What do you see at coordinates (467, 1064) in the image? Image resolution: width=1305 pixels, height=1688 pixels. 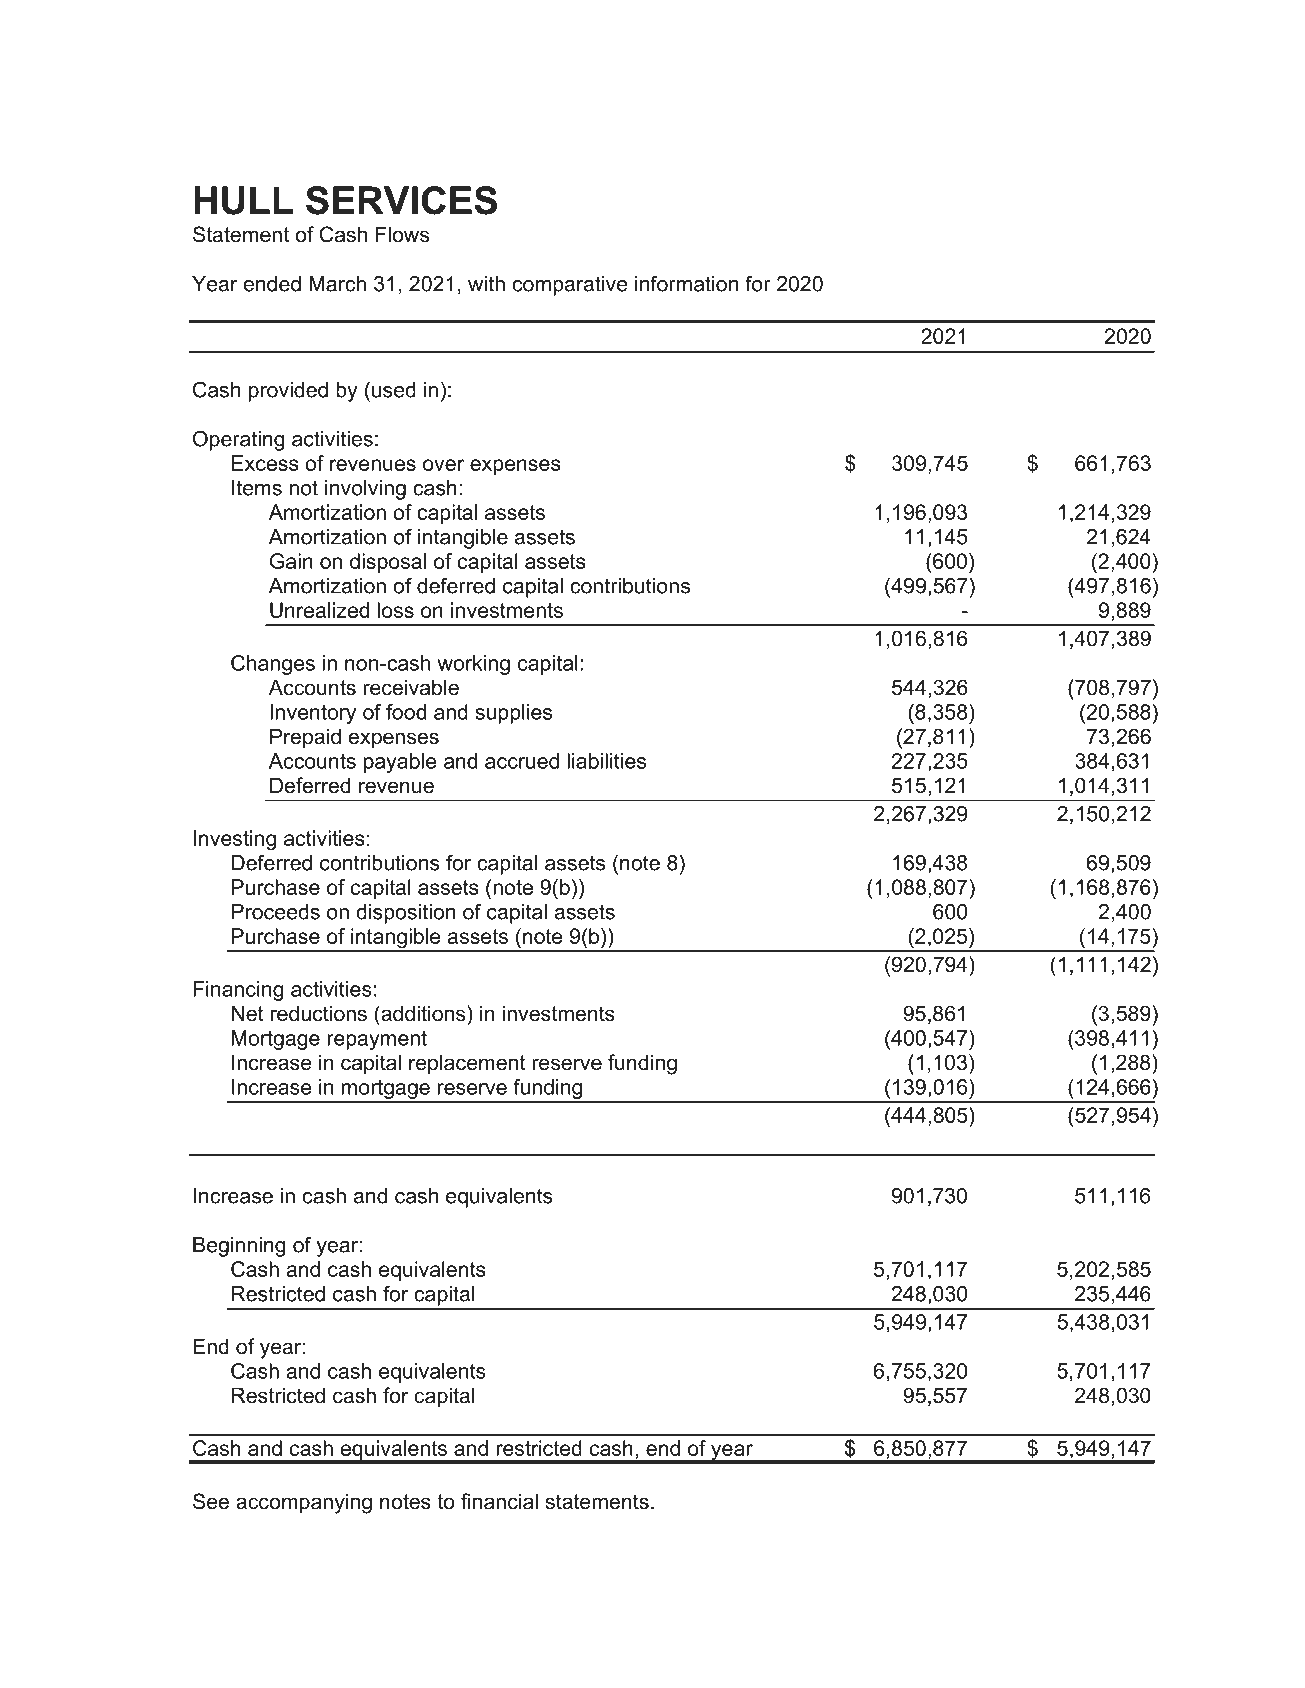 I see `replacement` at bounding box center [467, 1064].
